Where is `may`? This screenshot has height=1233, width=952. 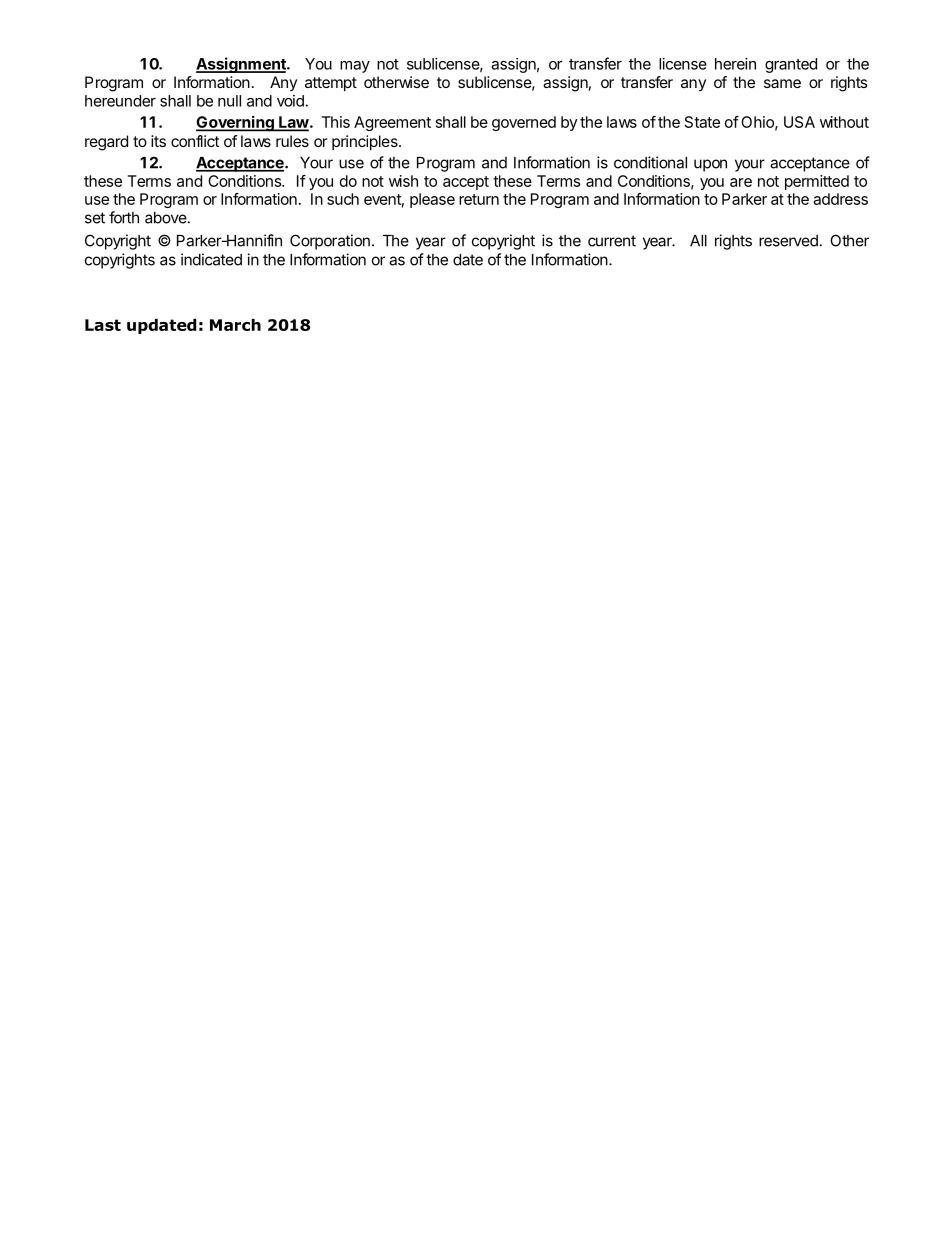
may is located at coordinates (355, 67).
